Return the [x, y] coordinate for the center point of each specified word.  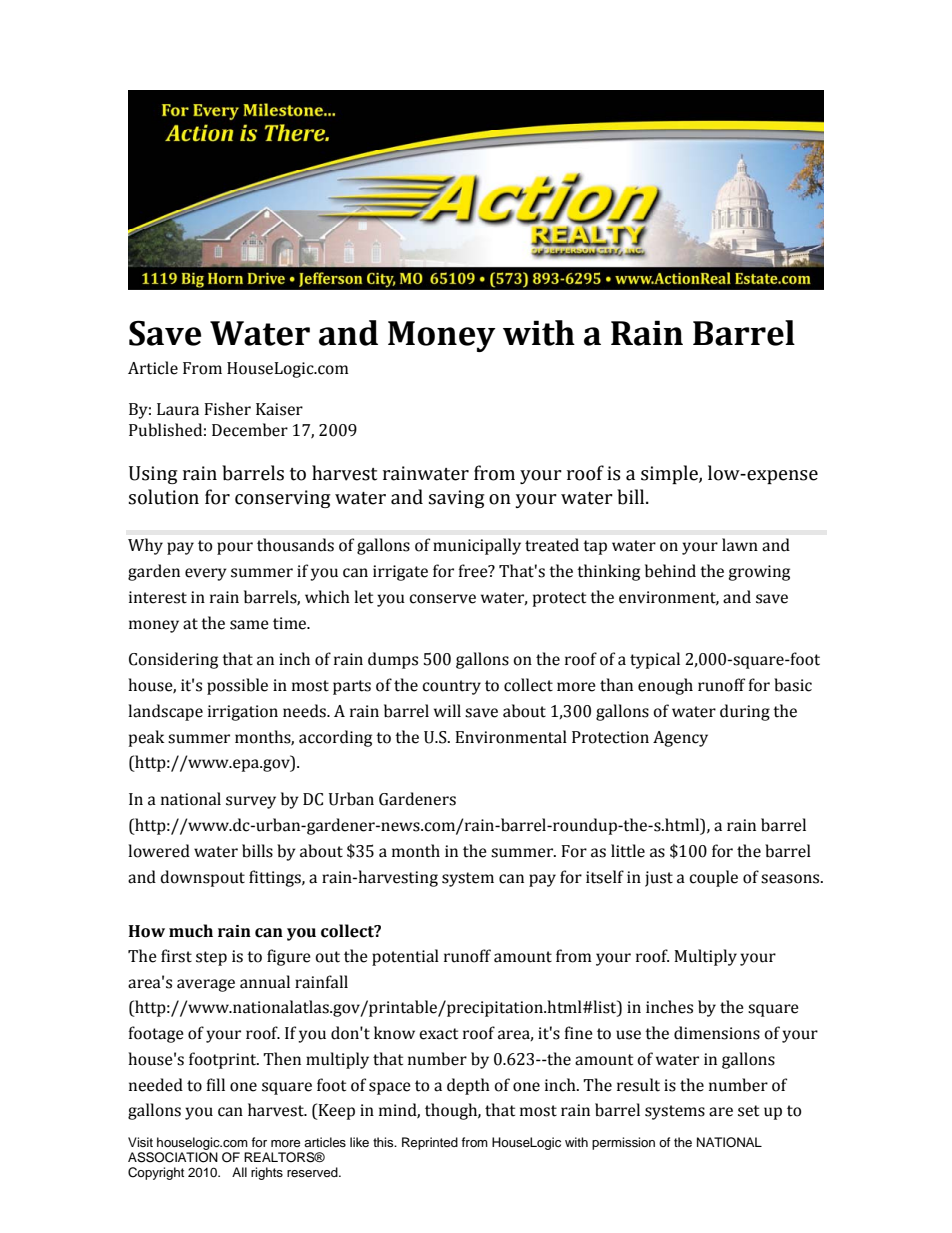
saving [457, 499]
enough [665, 686]
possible [237, 686]
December [250, 430]
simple [670, 474]
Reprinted [430, 1143]
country [451, 687]
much [191, 931]
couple [713, 878]
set [748, 1111]
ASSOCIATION [173, 1157]
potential [405, 957]
